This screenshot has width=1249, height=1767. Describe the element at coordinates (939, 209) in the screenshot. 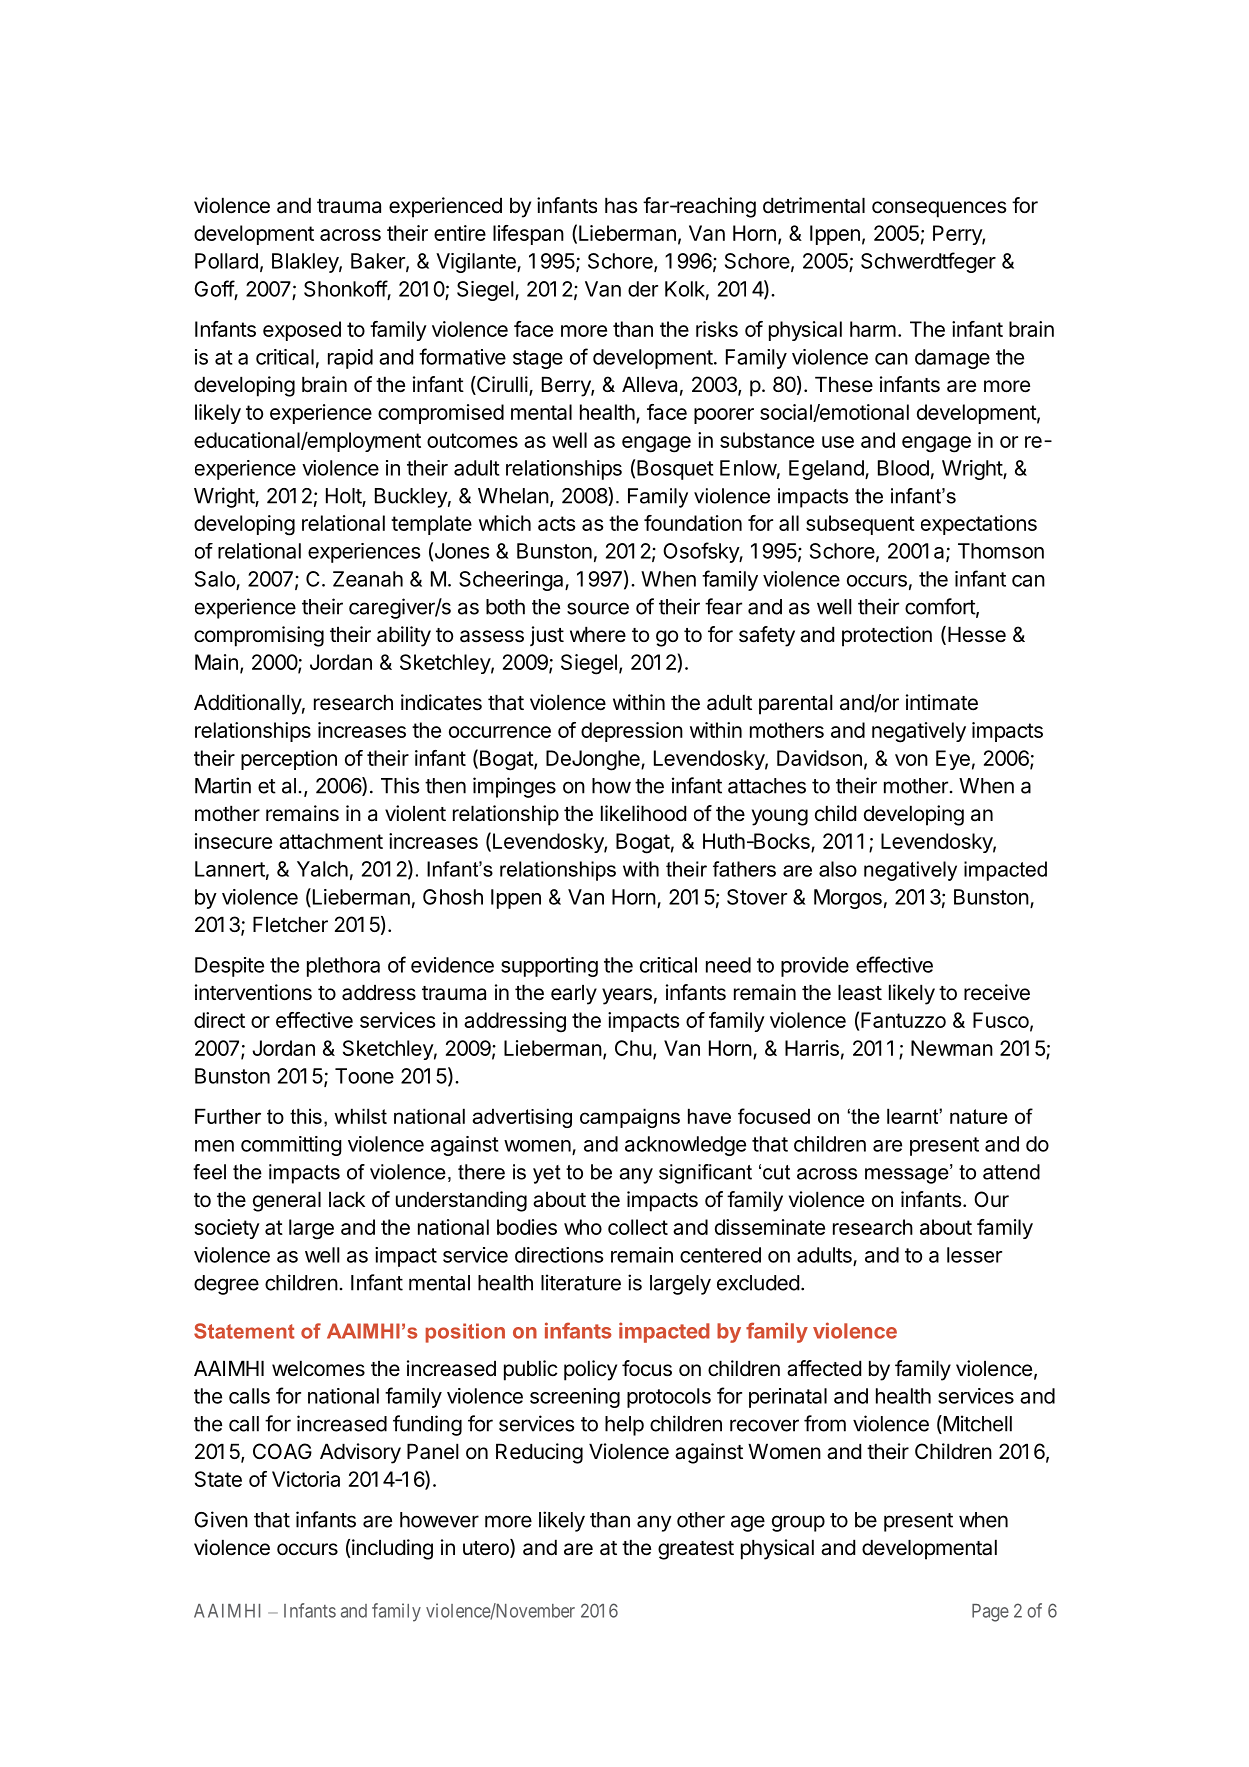

I see `consequences` at that location.
